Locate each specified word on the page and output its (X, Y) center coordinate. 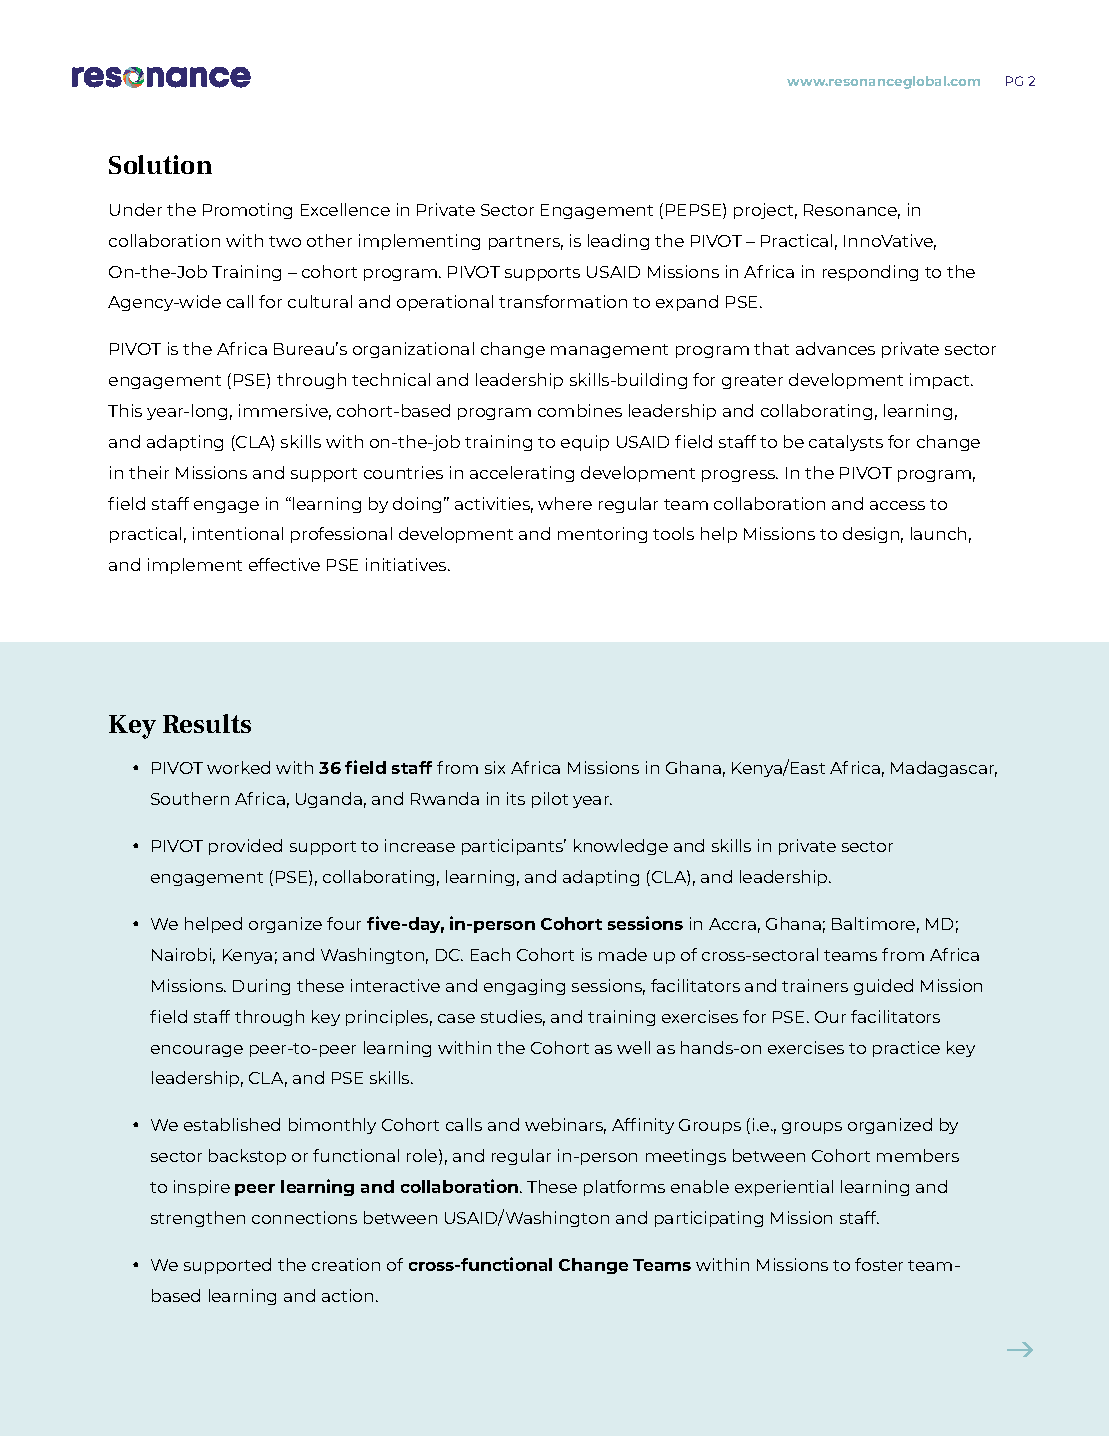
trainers (815, 985)
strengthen (198, 1219)
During (261, 987)
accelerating (522, 474)
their (149, 472)
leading (618, 242)
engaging (524, 987)
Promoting (247, 211)
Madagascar (944, 769)
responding (870, 273)
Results (207, 723)
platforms (624, 1188)
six (495, 767)
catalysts (846, 443)
